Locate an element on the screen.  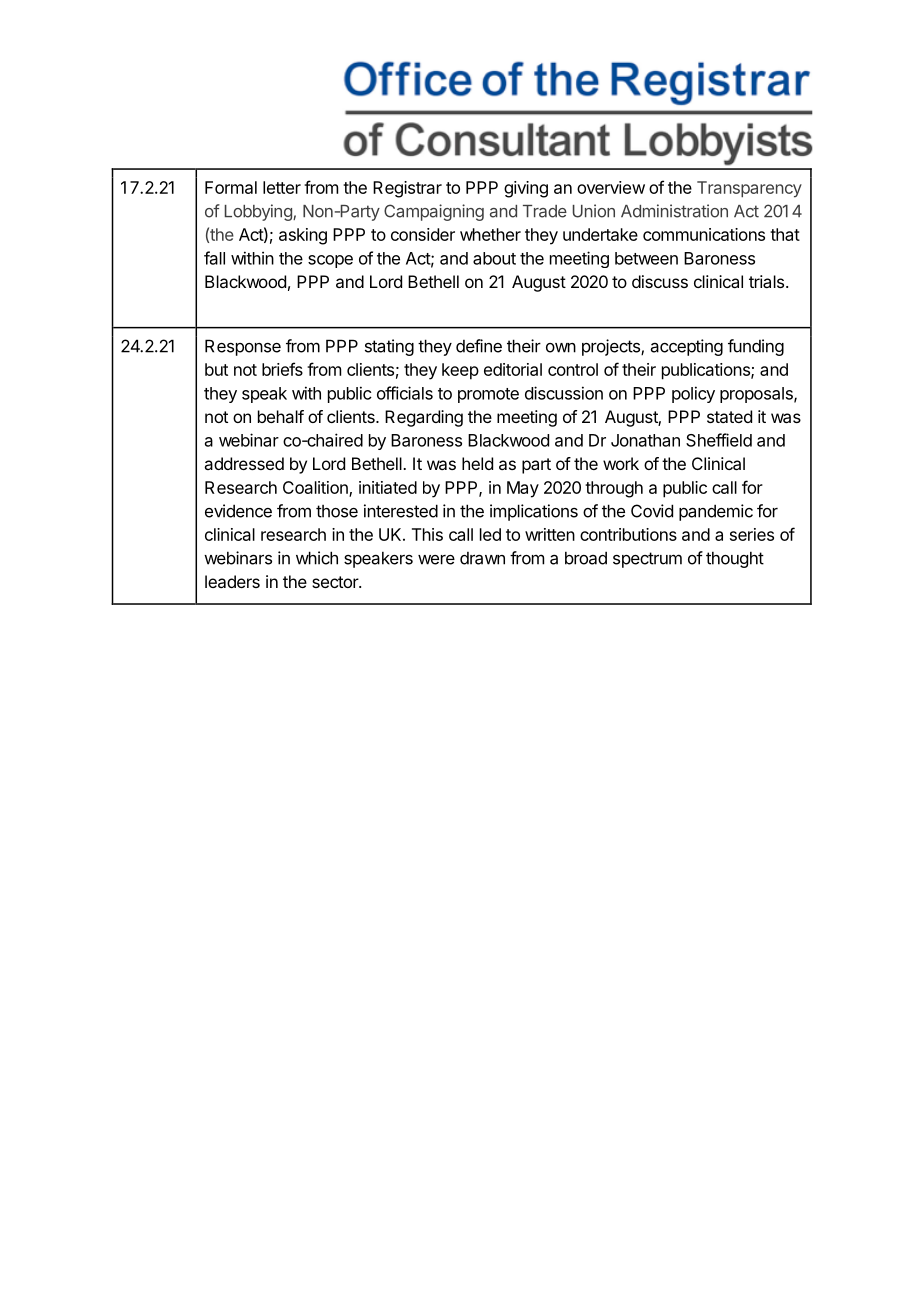
Transparency is located at coordinates (749, 189).
